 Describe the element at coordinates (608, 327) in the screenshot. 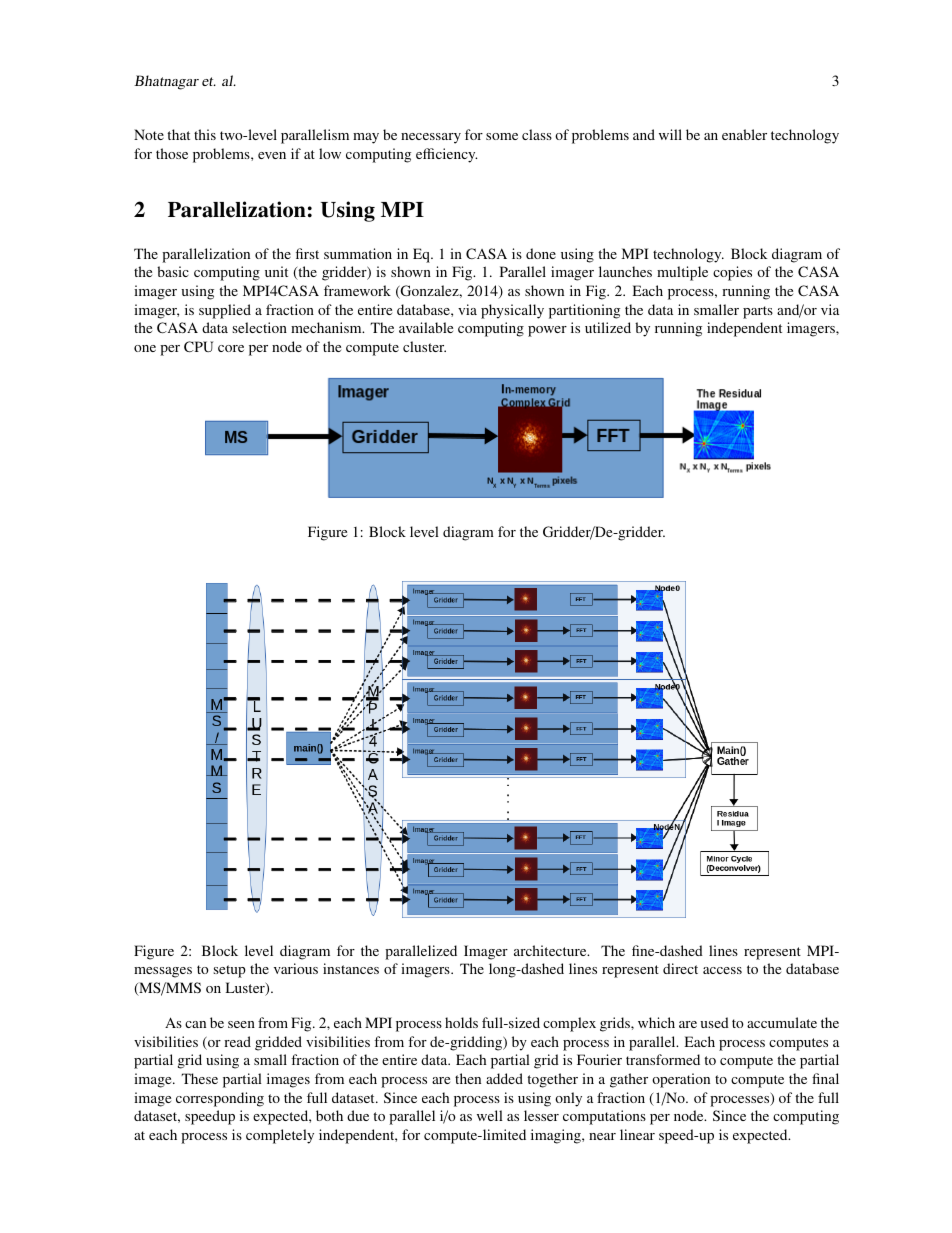

I see `utilized` at that location.
